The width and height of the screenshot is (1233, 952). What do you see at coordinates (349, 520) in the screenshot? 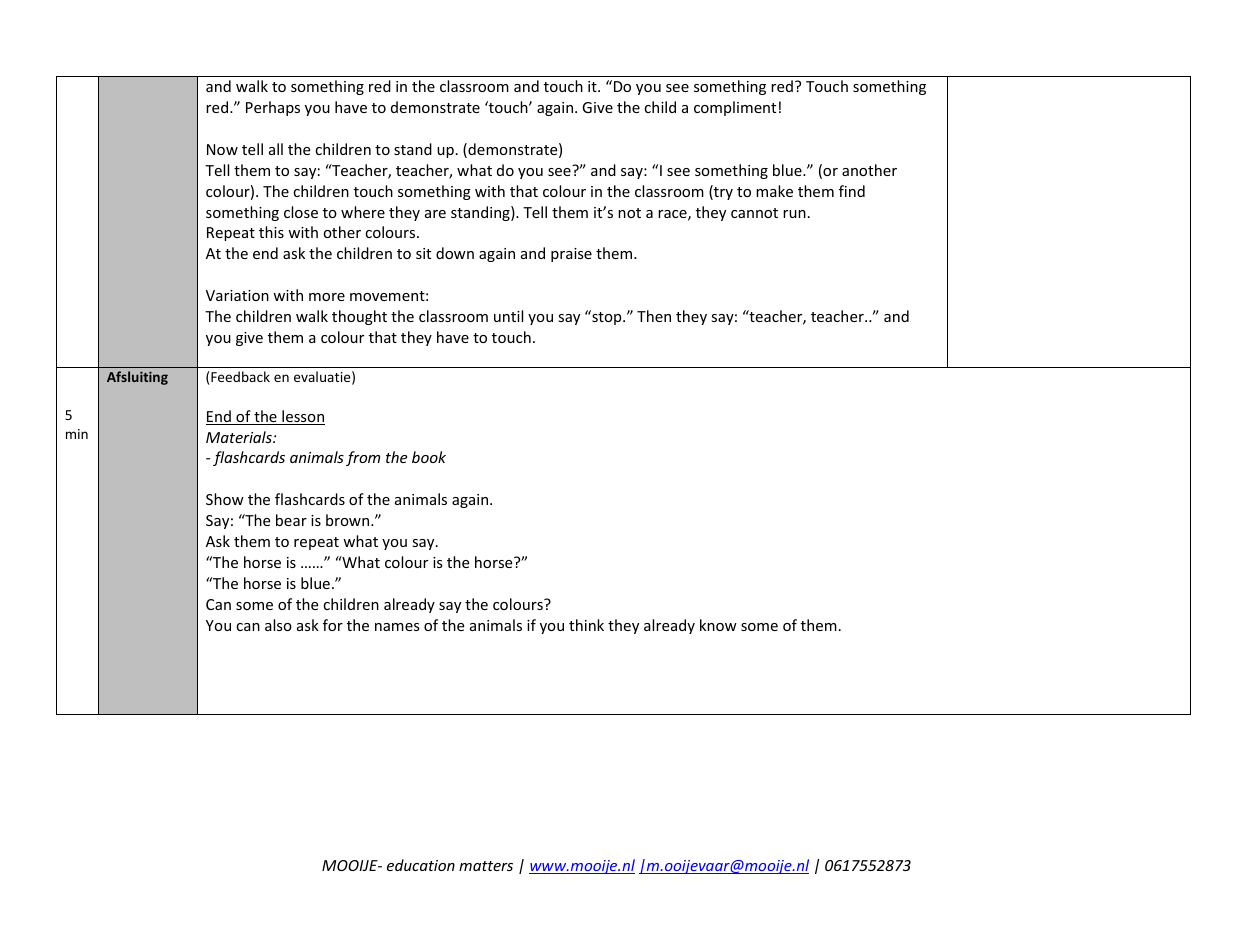
I see `brown` at bounding box center [349, 520].
